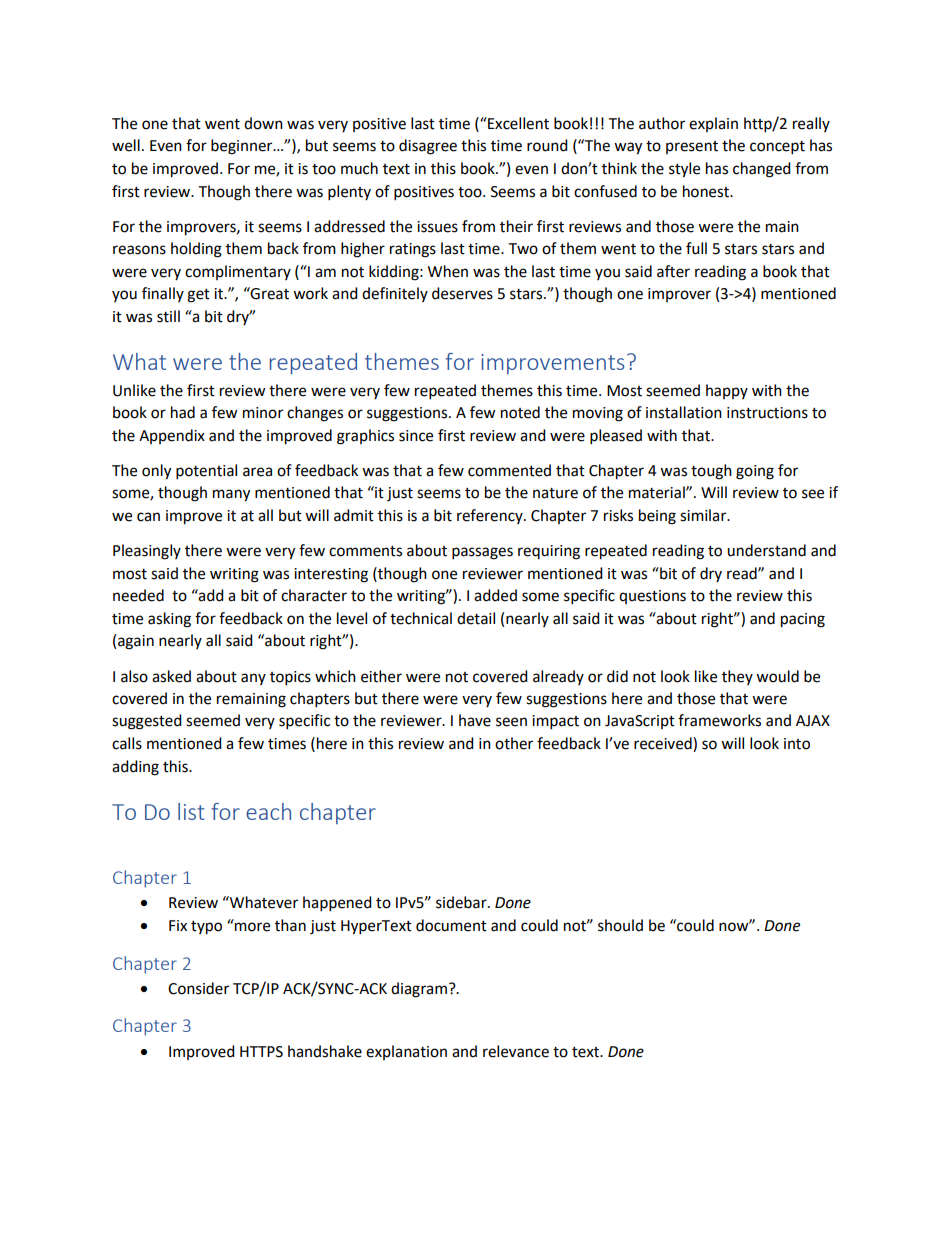 The width and height of the screenshot is (952, 1233). I want to click on Consider, so click(198, 988).
